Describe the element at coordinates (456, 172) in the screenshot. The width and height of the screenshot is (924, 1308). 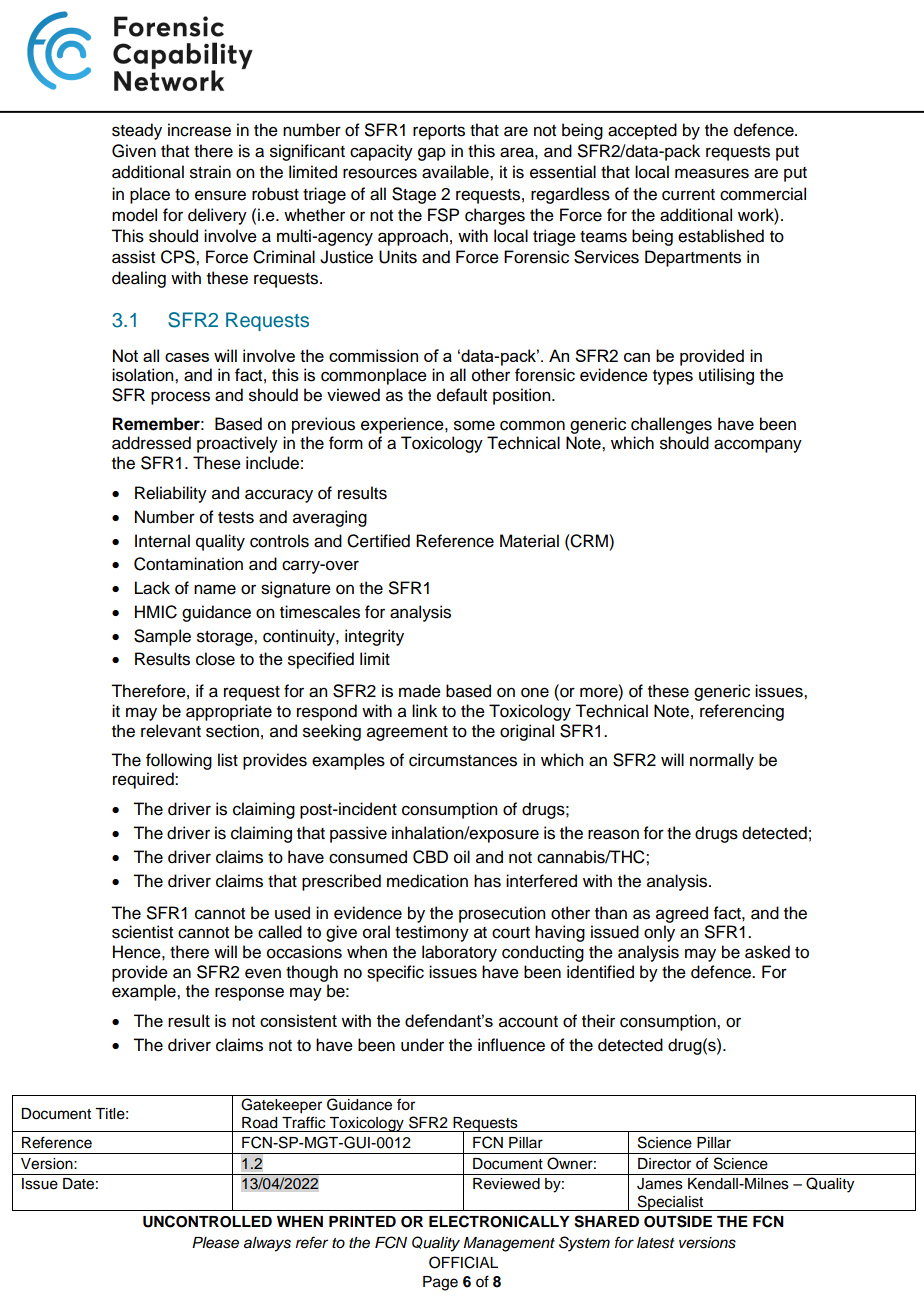
I see `available` at that location.
